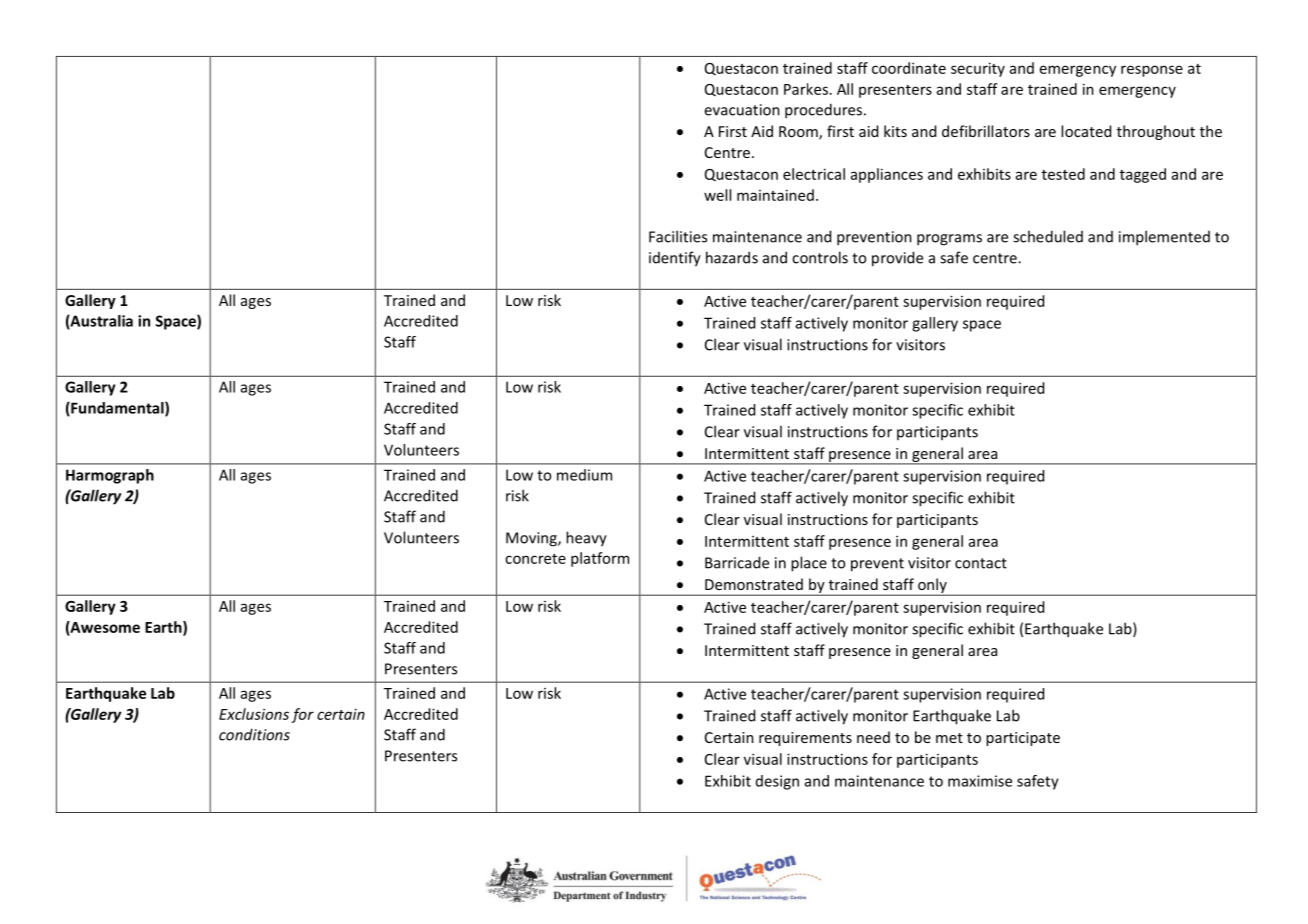 This page has height=924, width=1308. I want to click on contact, so click(981, 563).
